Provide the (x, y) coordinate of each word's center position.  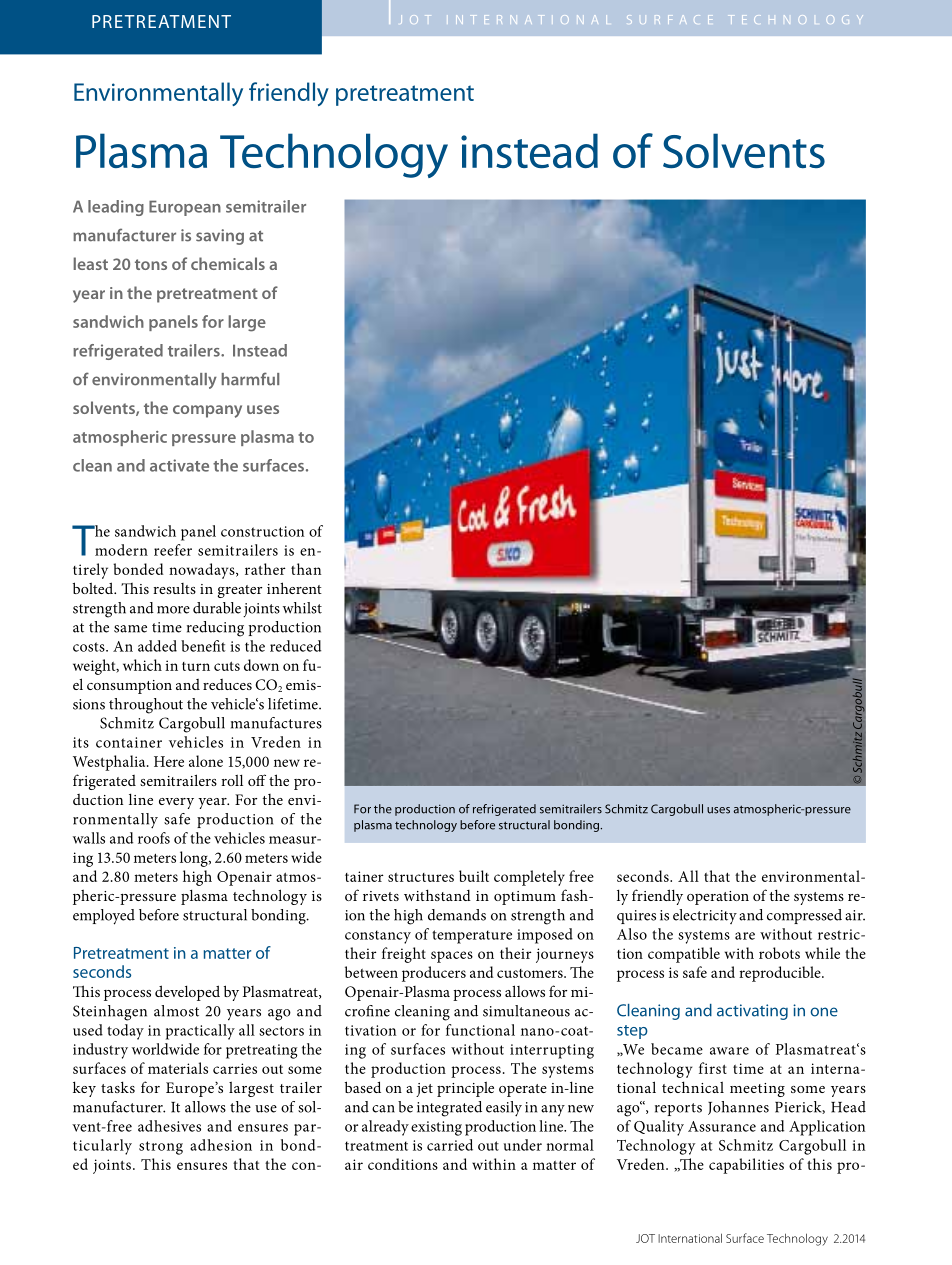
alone (206, 761)
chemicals (228, 263)
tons (151, 264)
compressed (804, 916)
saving (220, 237)
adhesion (221, 1145)
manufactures (276, 723)
